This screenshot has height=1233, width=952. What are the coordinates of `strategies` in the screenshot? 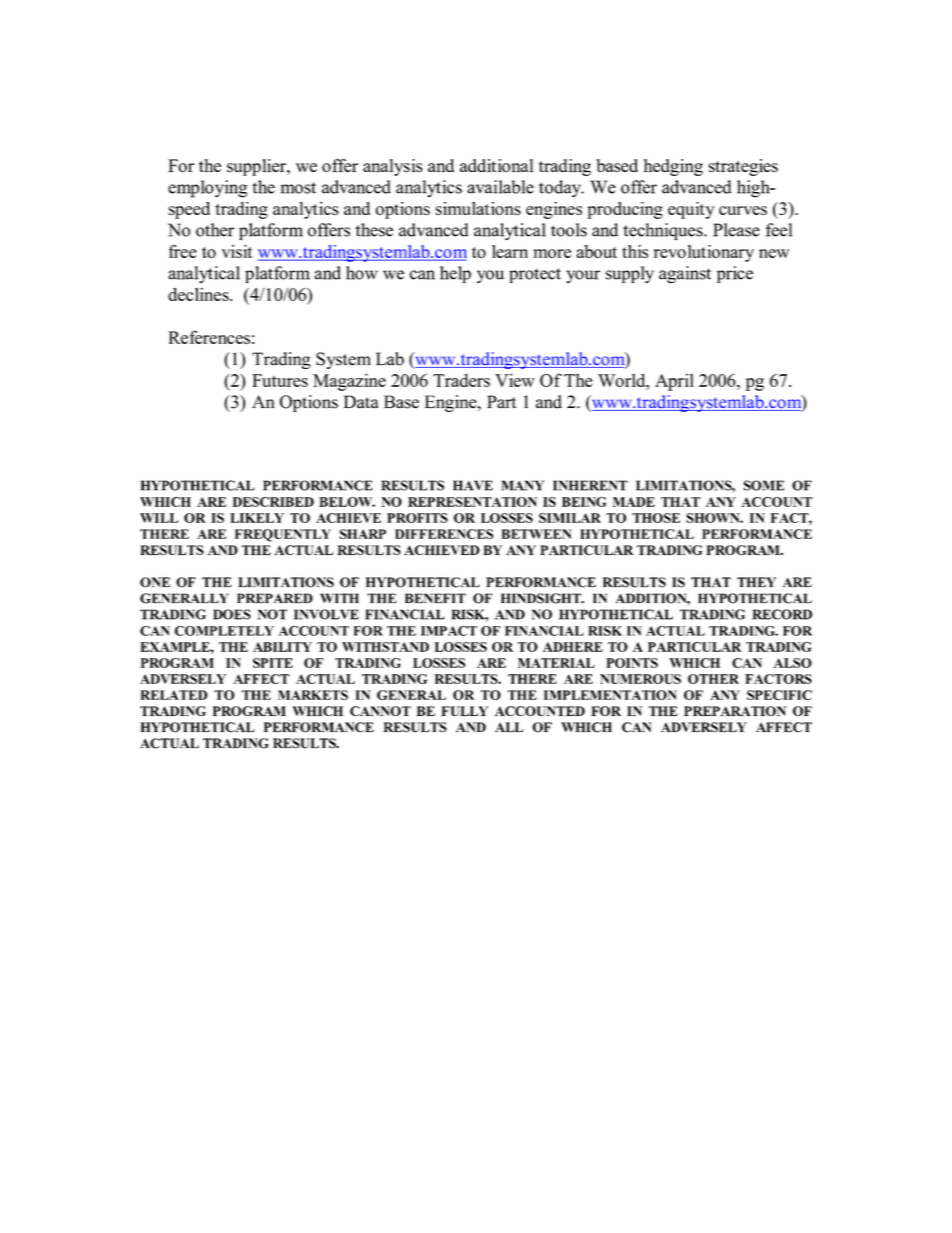 It's located at (743, 167).
